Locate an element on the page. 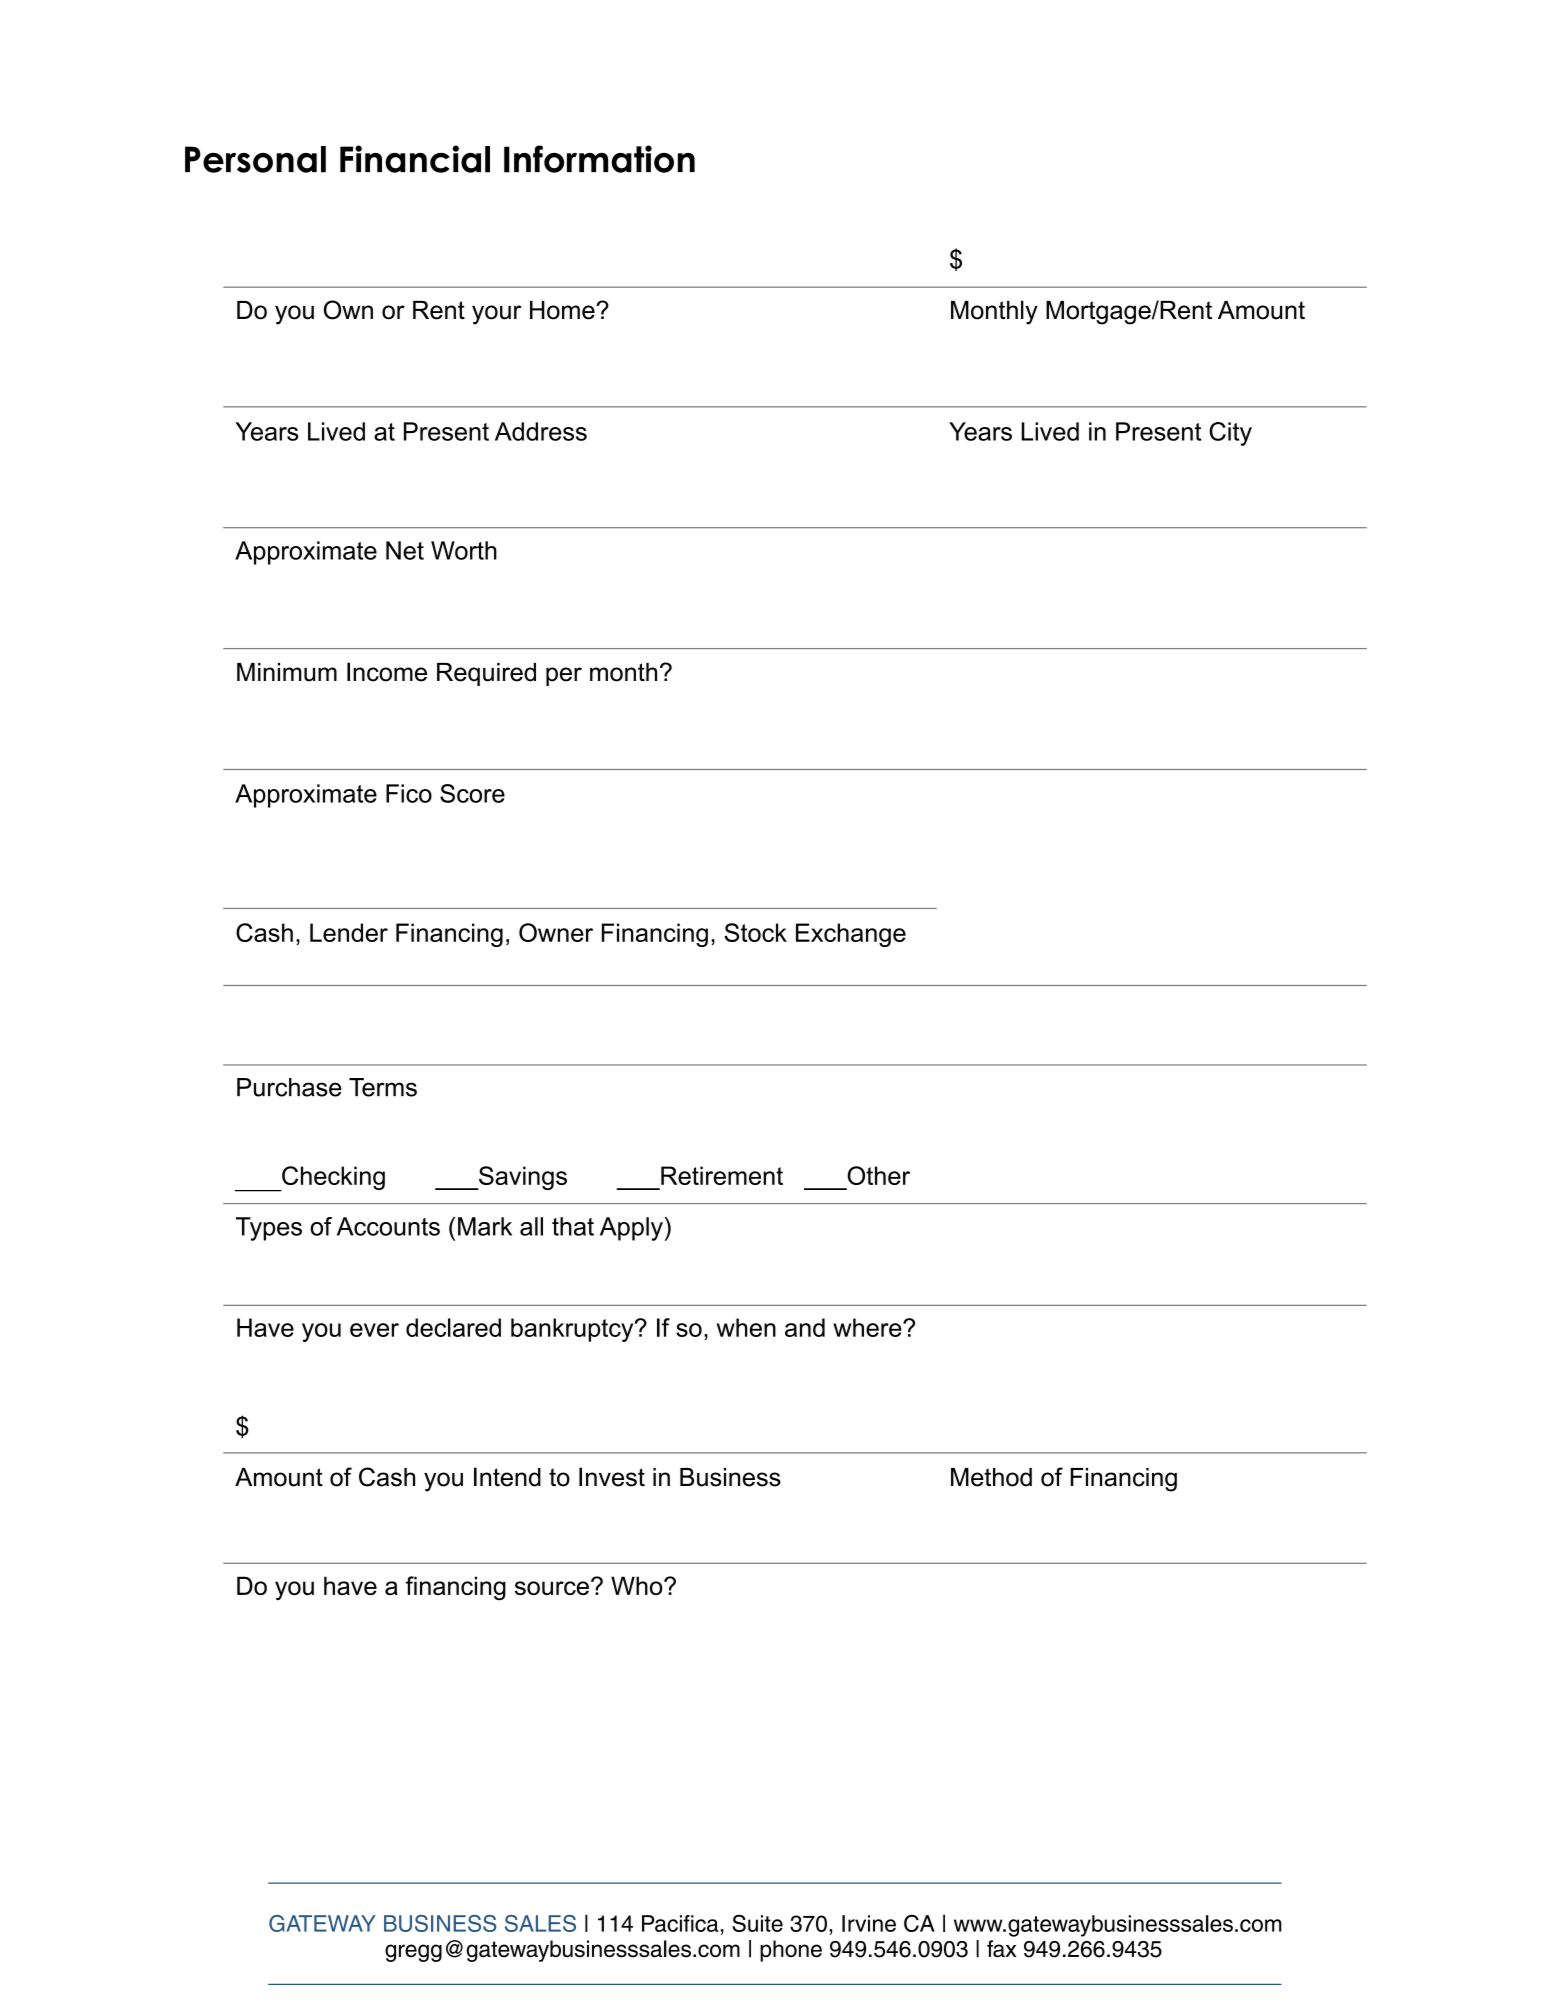 Image resolution: width=1549 pixels, height=2005 pixels. Information is located at coordinates (599, 159).
